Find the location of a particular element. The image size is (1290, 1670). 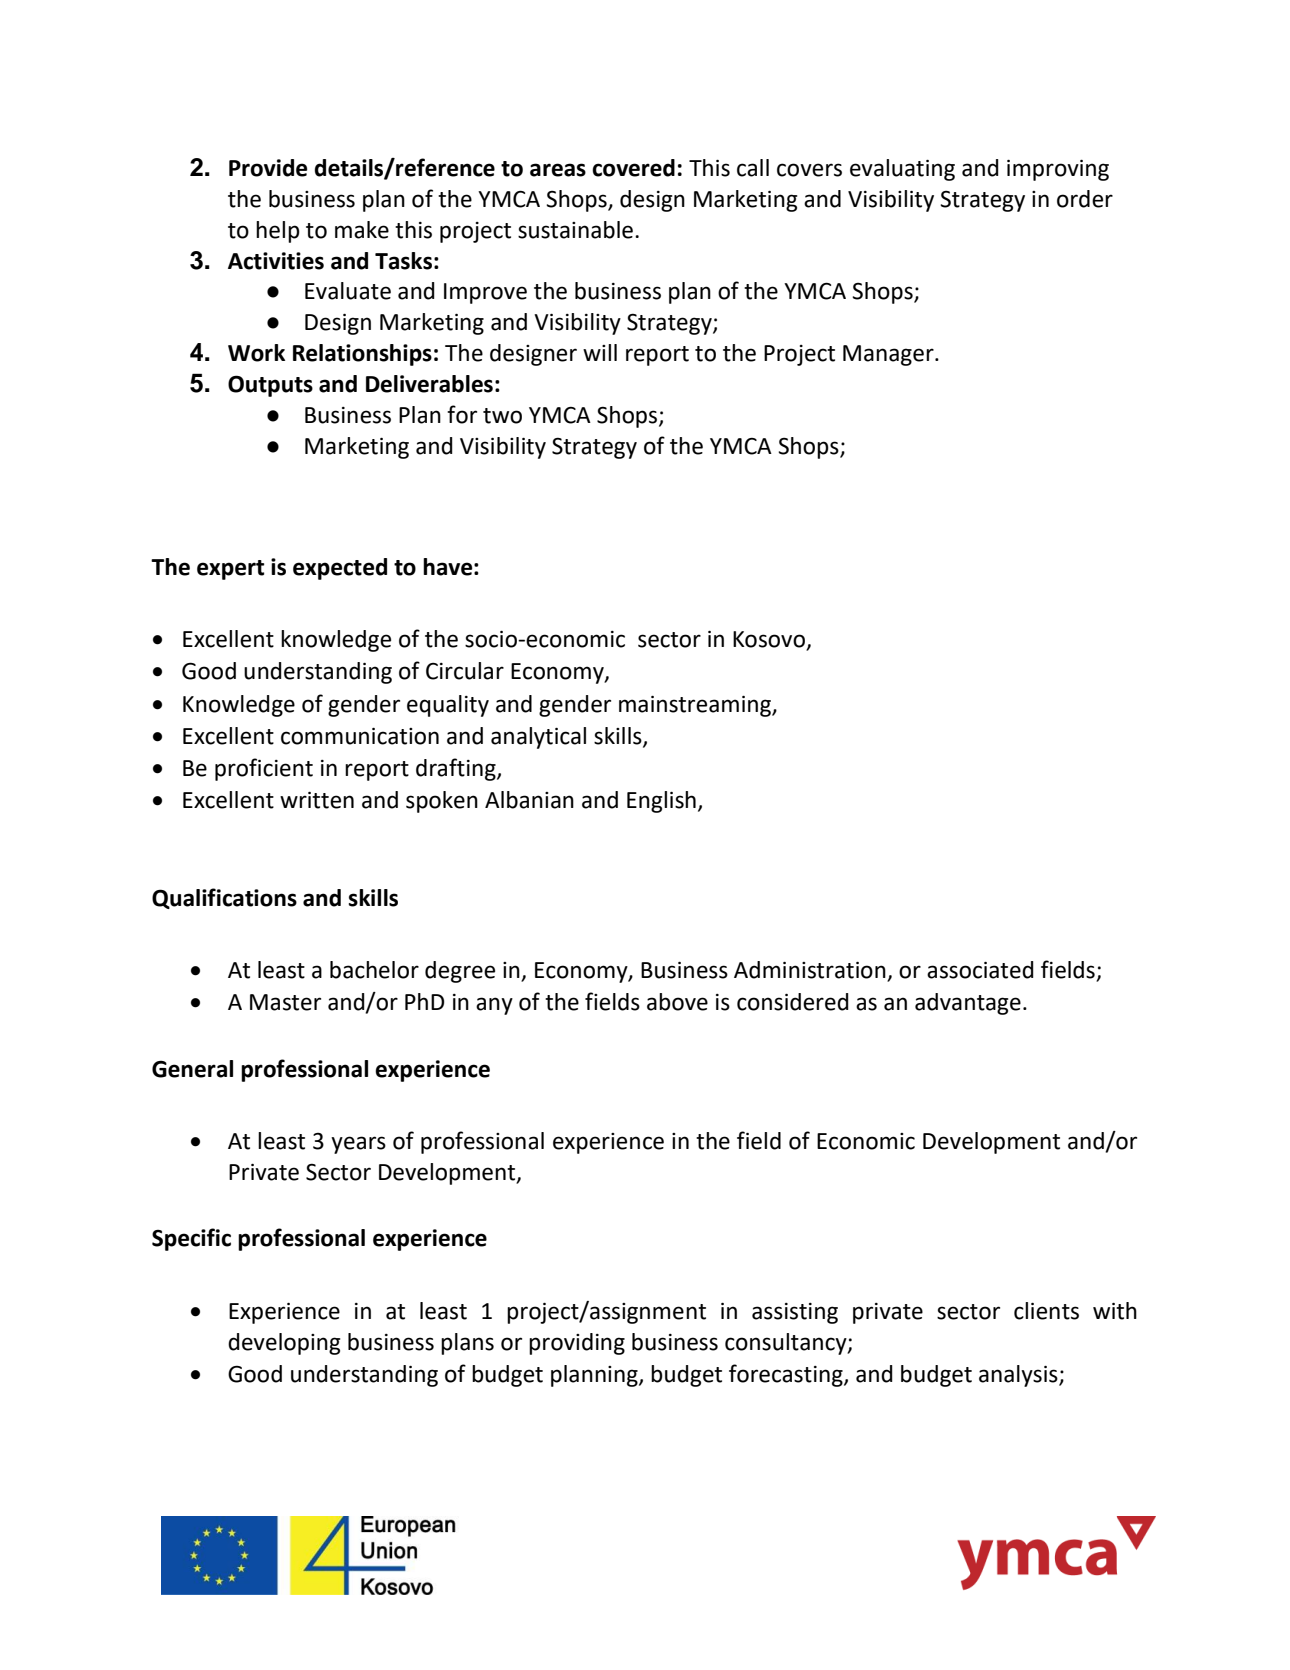

developing is located at coordinates (284, 1344).
